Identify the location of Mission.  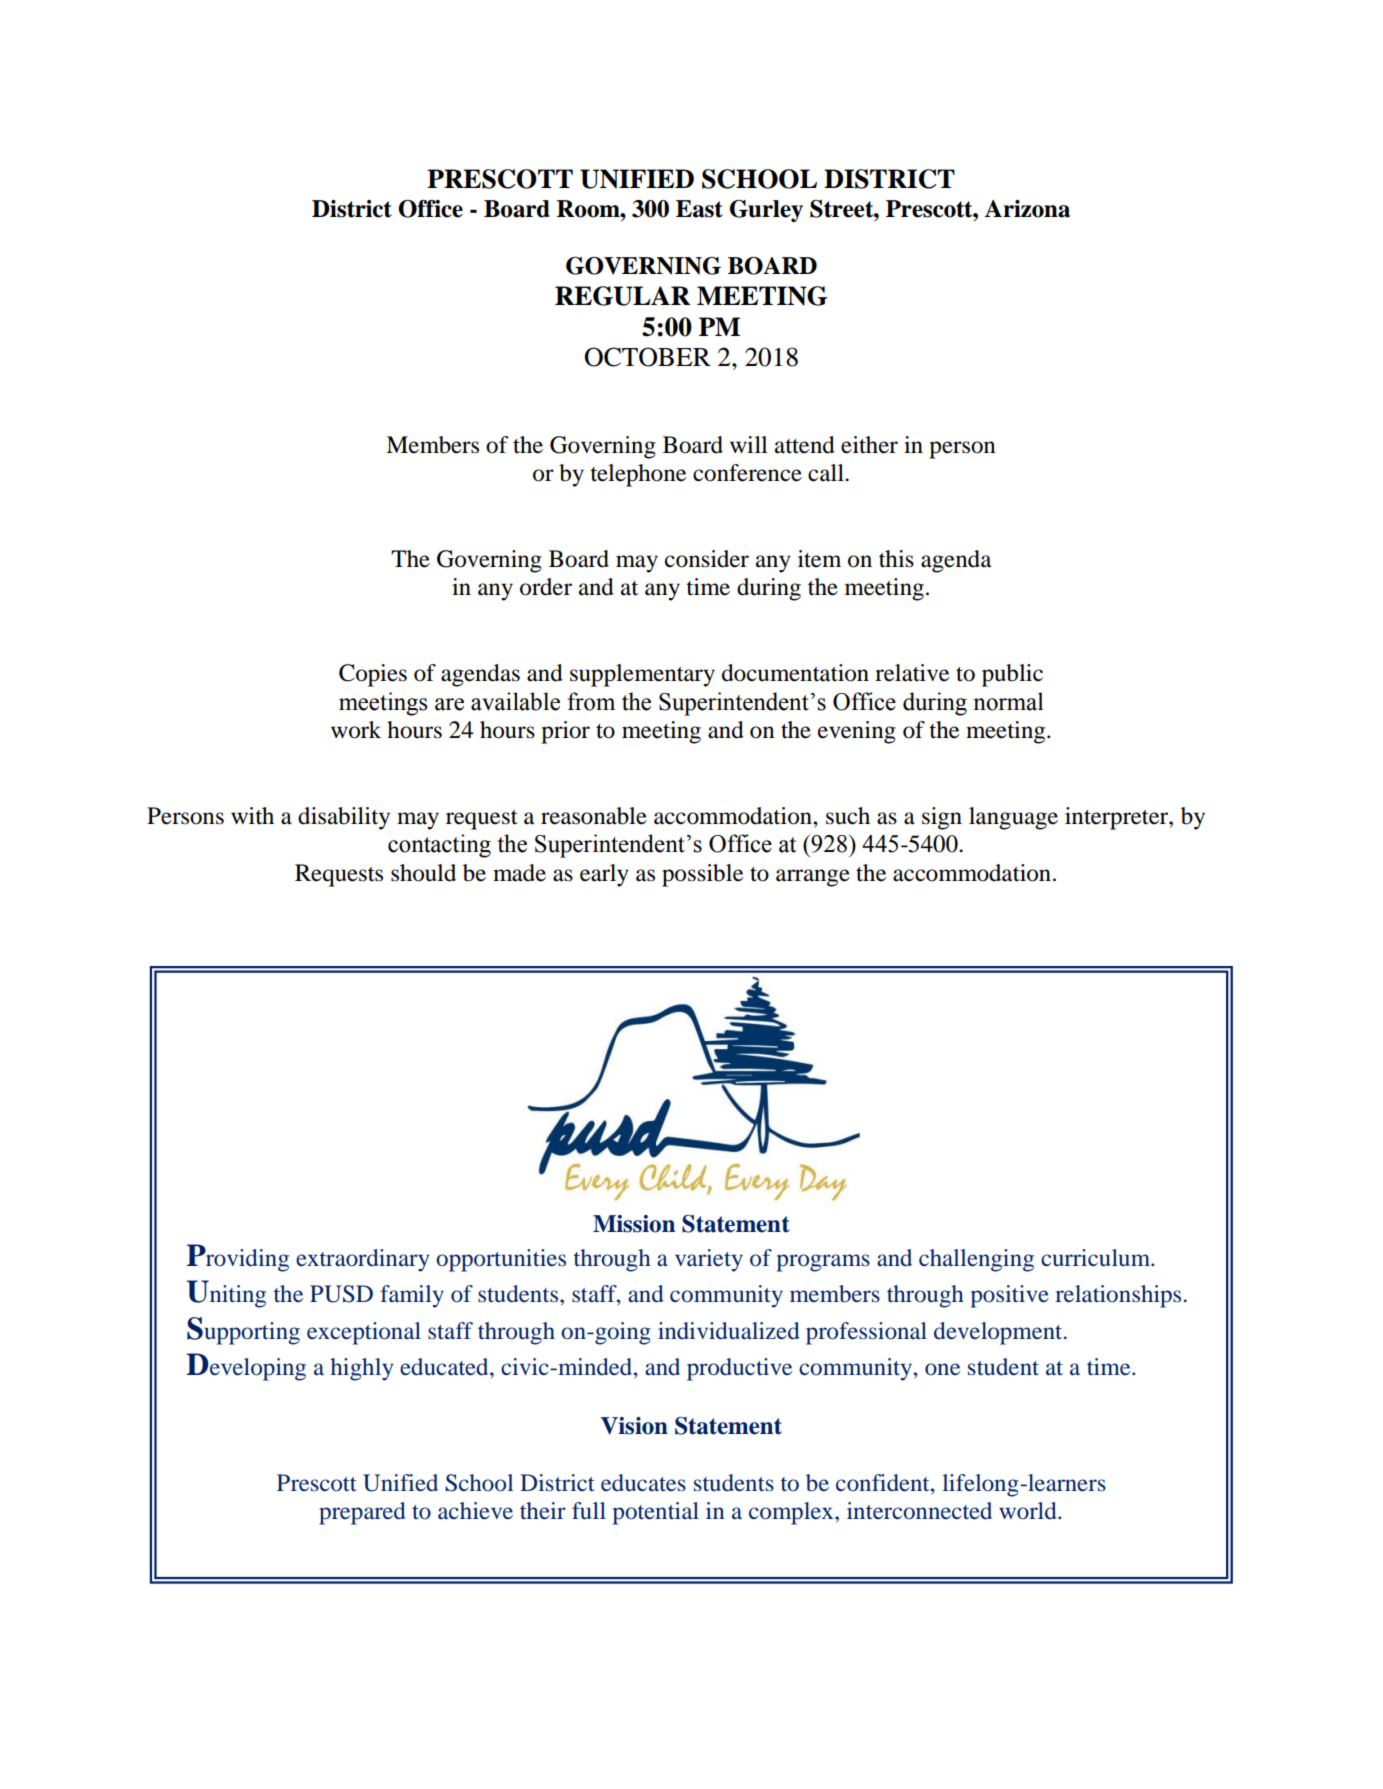
(634, 1224).
